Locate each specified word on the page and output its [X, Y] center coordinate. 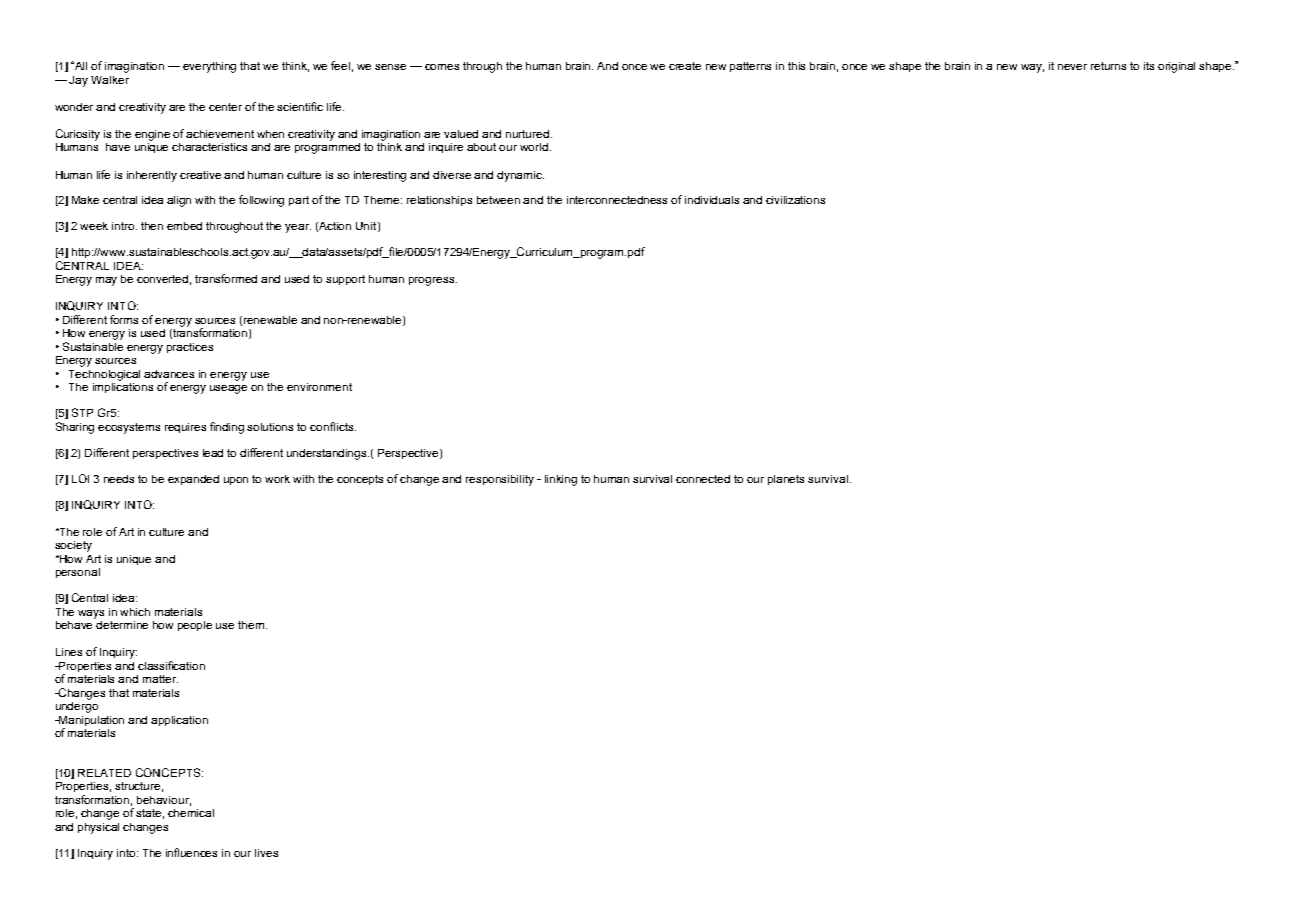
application [179, 721]
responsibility [500, 480]
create [685, 66]
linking [561, 480]
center [225, 107]
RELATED [104, 773]
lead [213, 453]
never [1072, 67]
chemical [191, 813]
